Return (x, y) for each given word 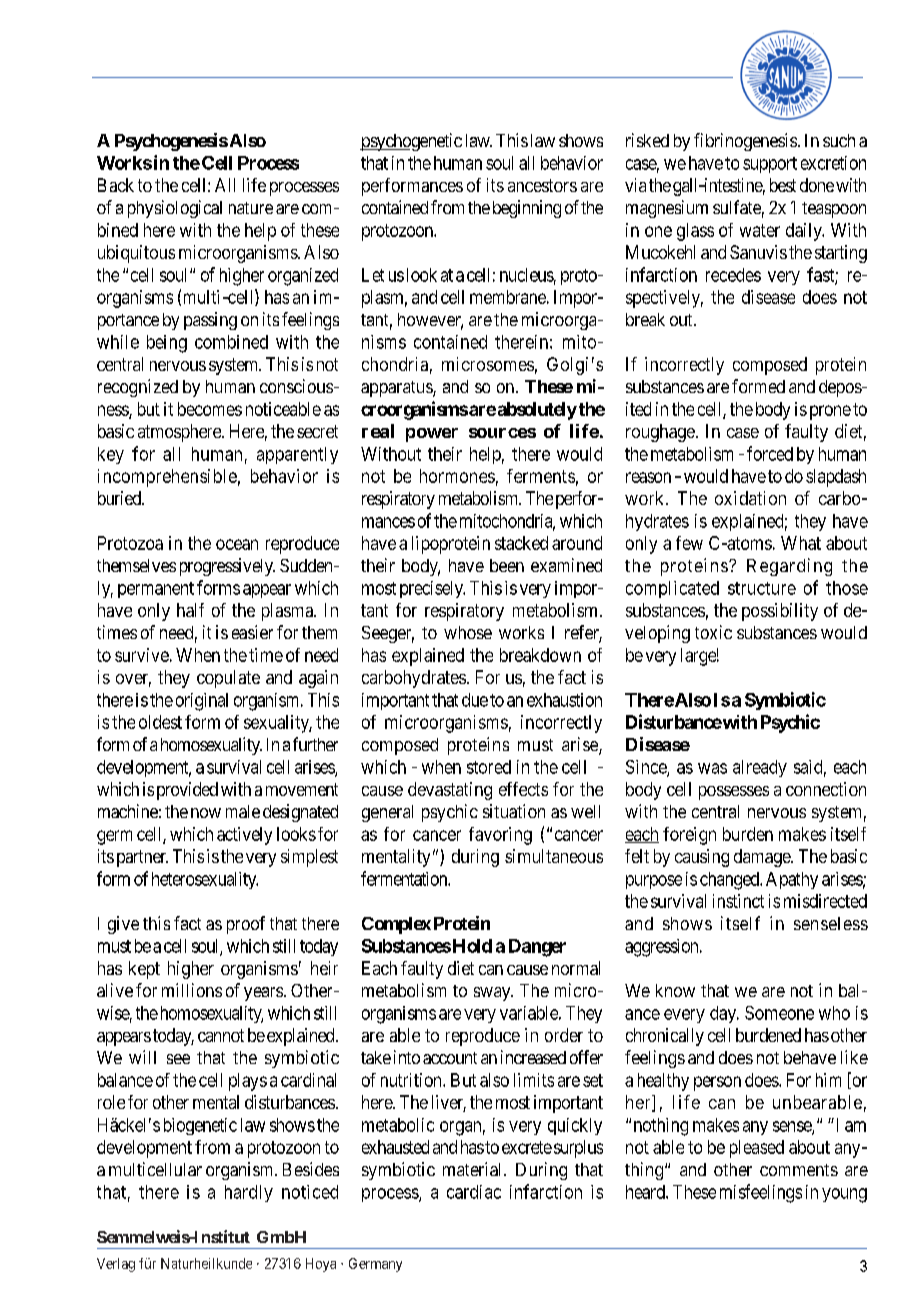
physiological (175, 209)
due (475, 700)
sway (493, 994)
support (770, 165)
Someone (779, 1013)
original (202, 702)
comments (799, 1170)
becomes (210, 409)
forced (770, 453)
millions (192, 990)
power (432, 435)
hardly (249, 1193)
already (760, 768)
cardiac (474, 1192)
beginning (527, 209)
